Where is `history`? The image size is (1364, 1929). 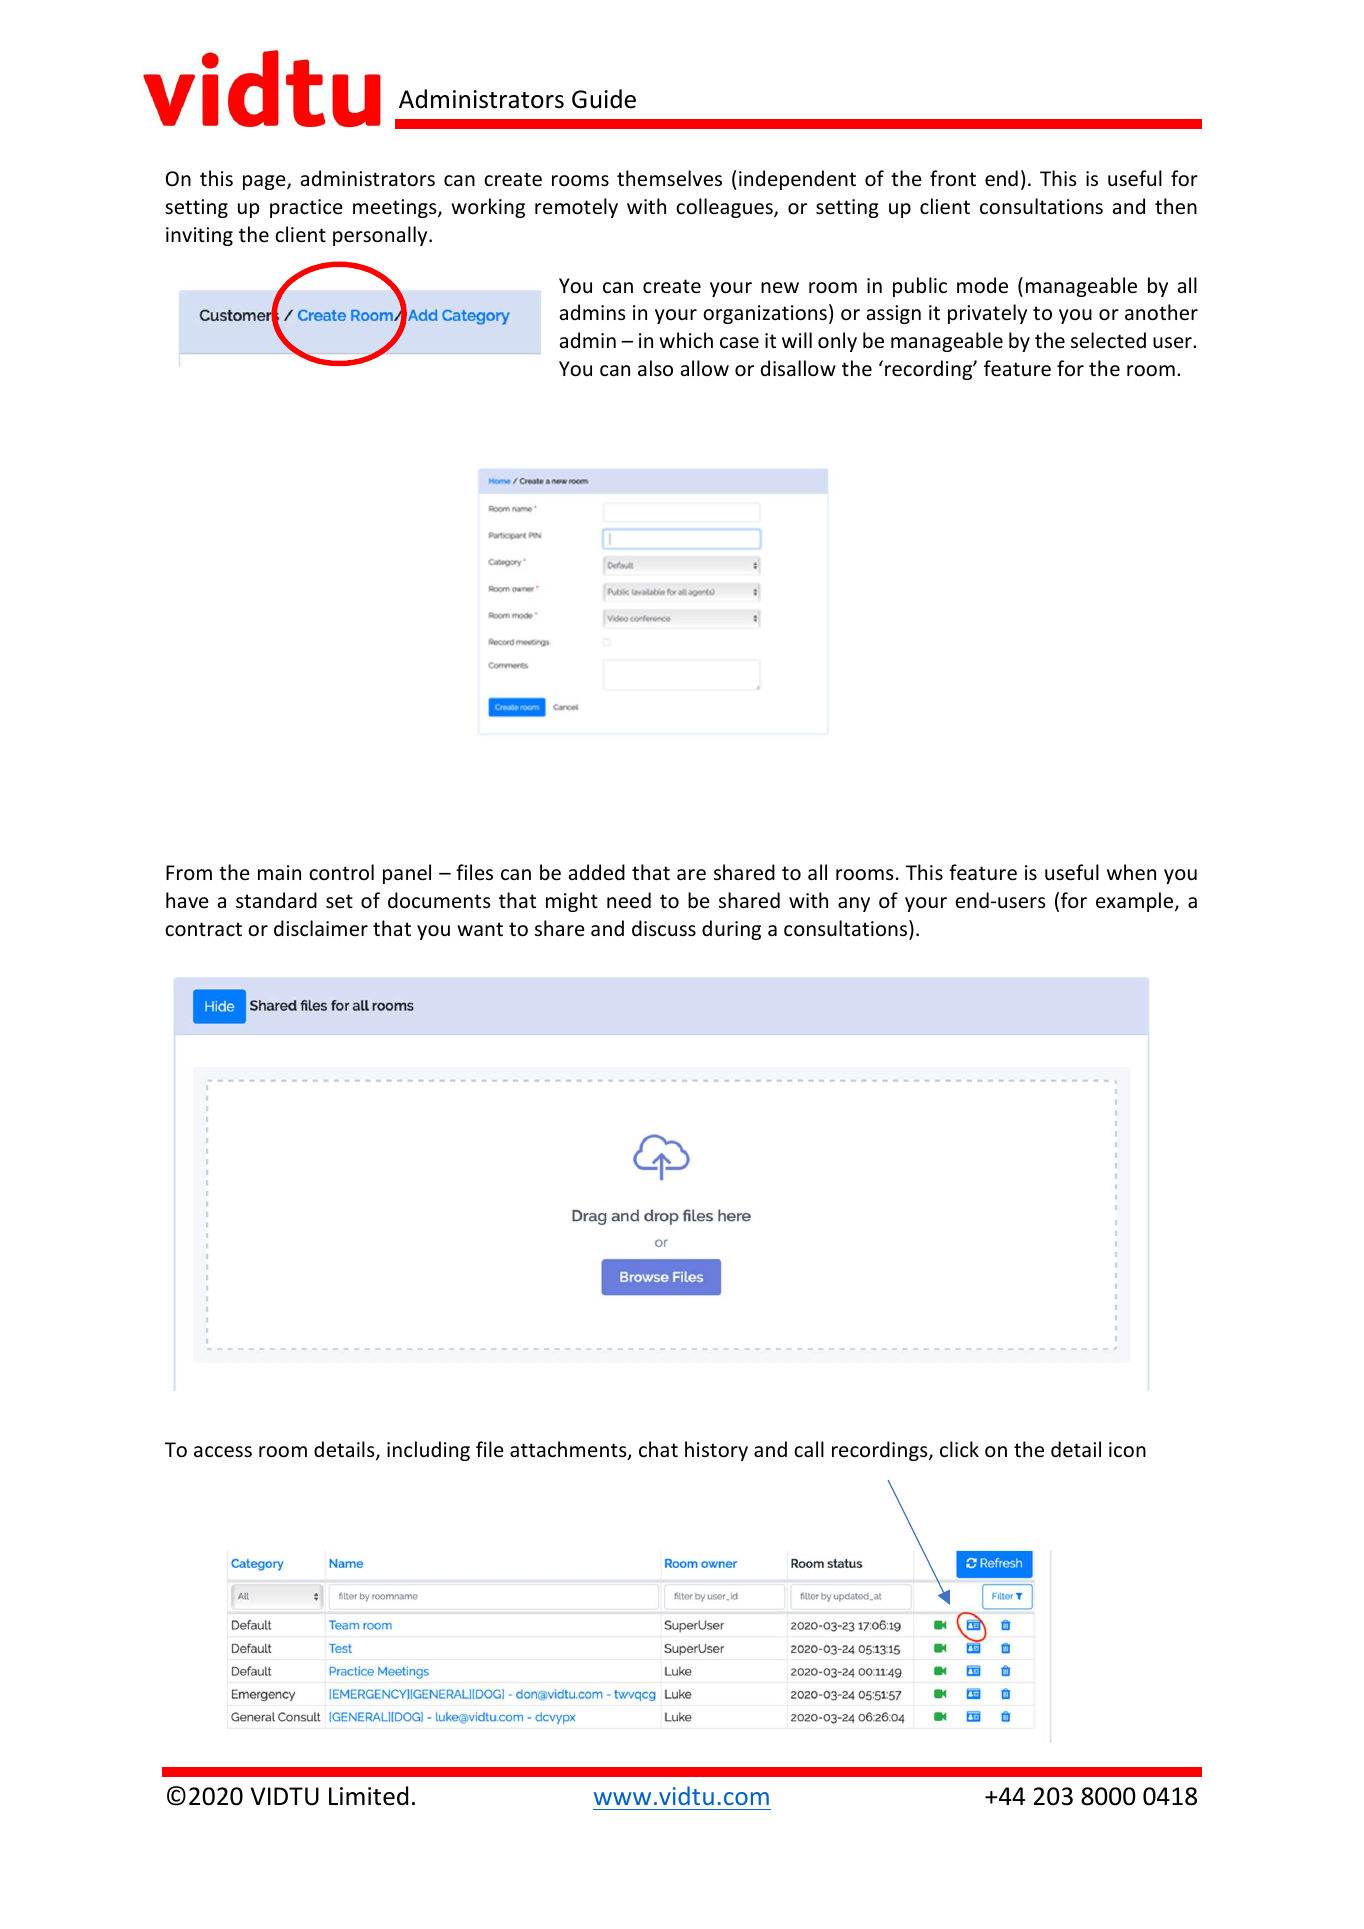 history is located at coordinates (716, 1451).
